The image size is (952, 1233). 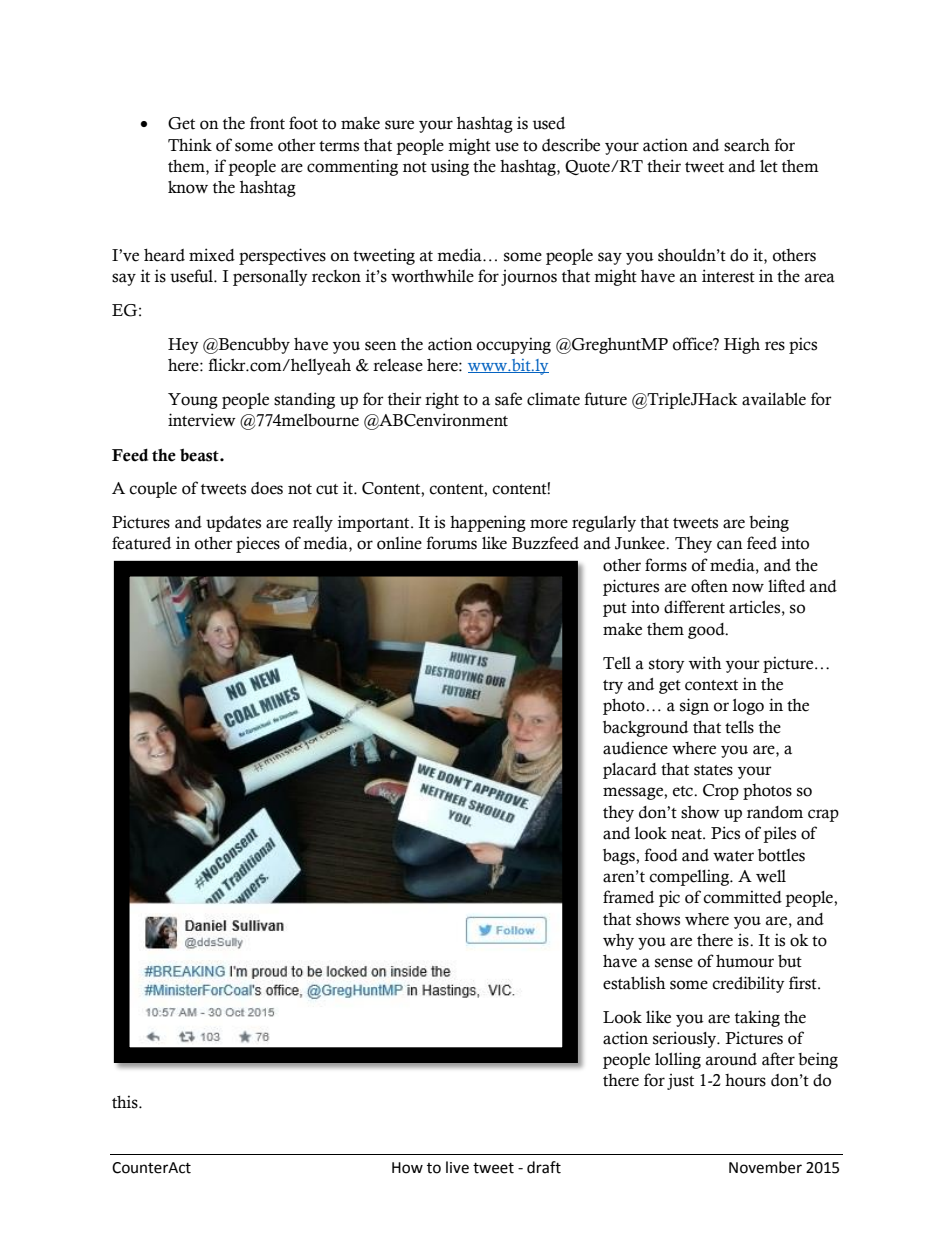 What do you see at coordinates (747, 145) in the screenshot?
I see `search` at bounding box center [747, 145].
